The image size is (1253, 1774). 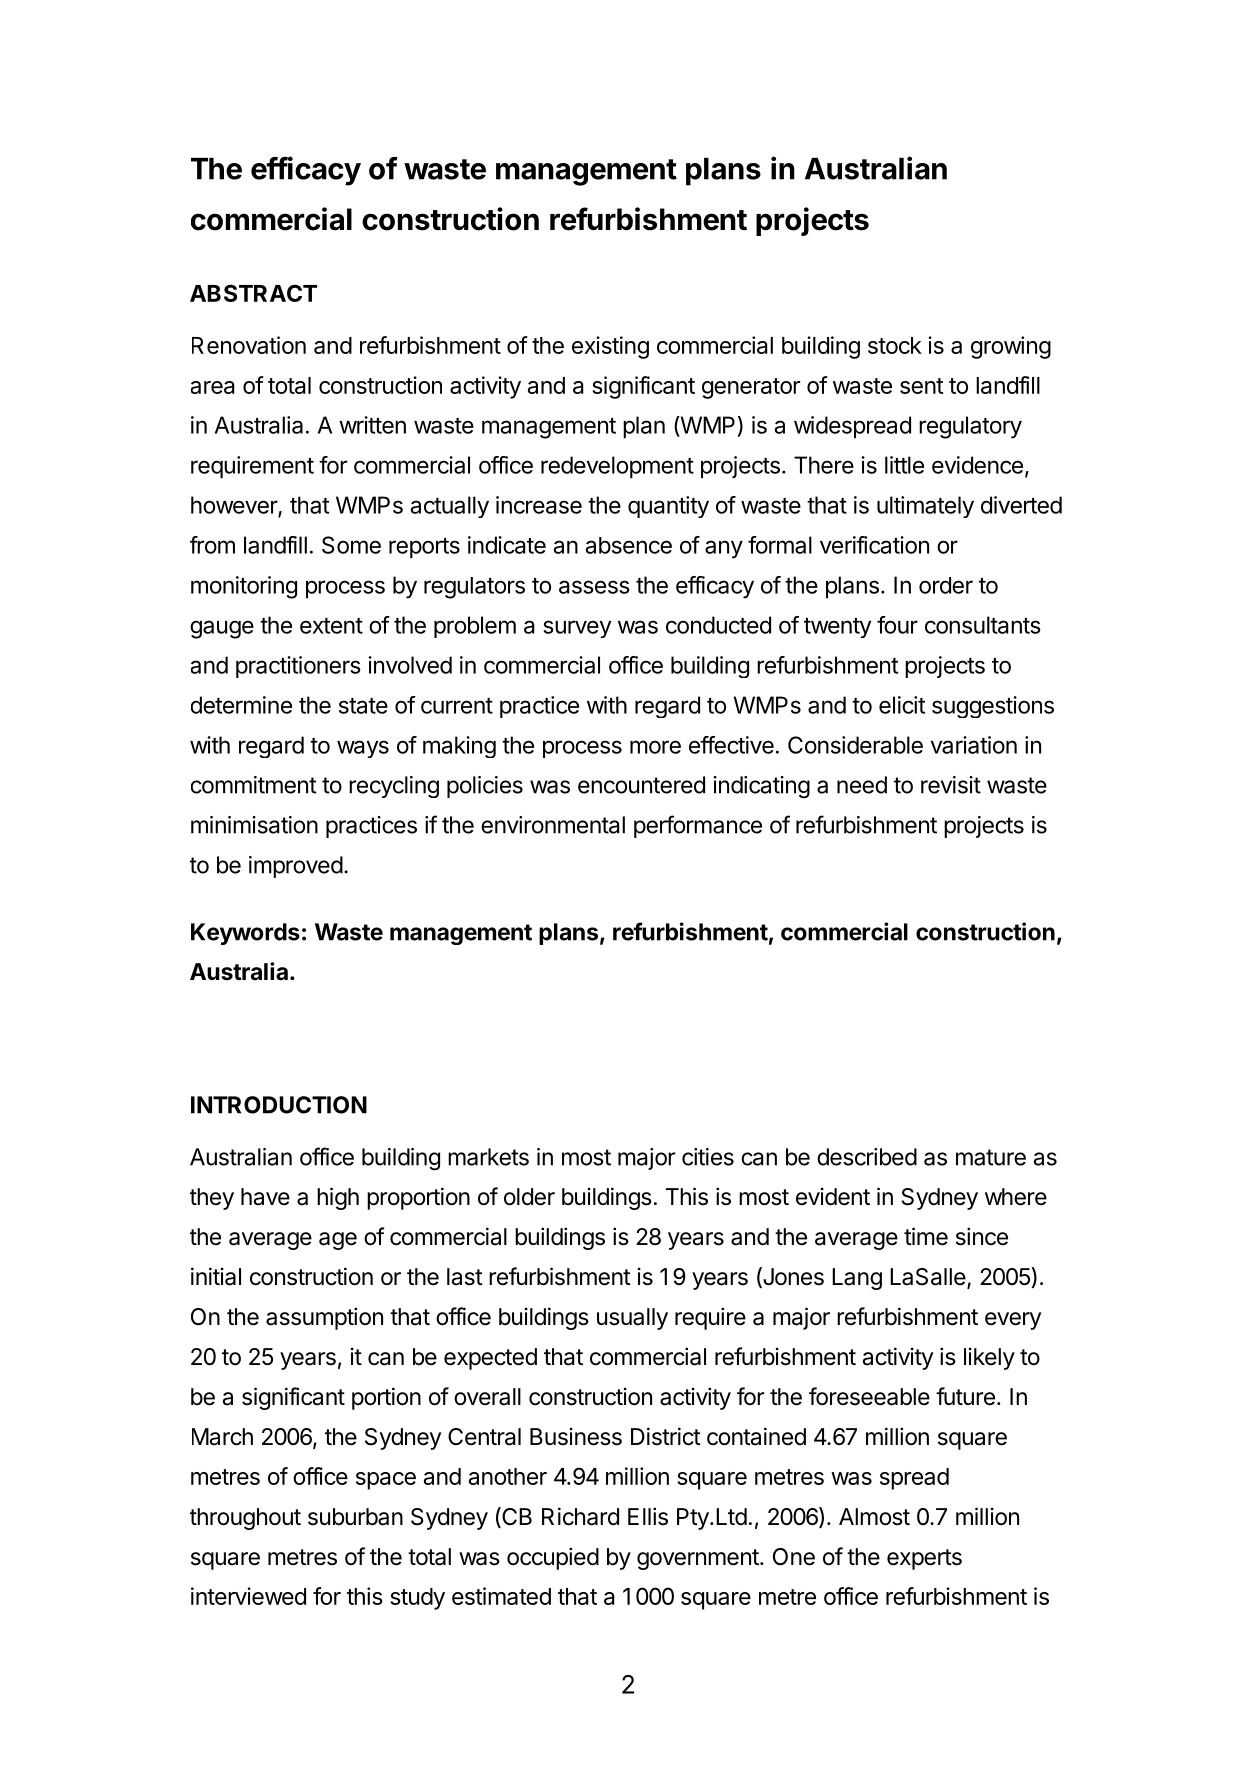 I want to click on extent, so click(x=331, y=626).
